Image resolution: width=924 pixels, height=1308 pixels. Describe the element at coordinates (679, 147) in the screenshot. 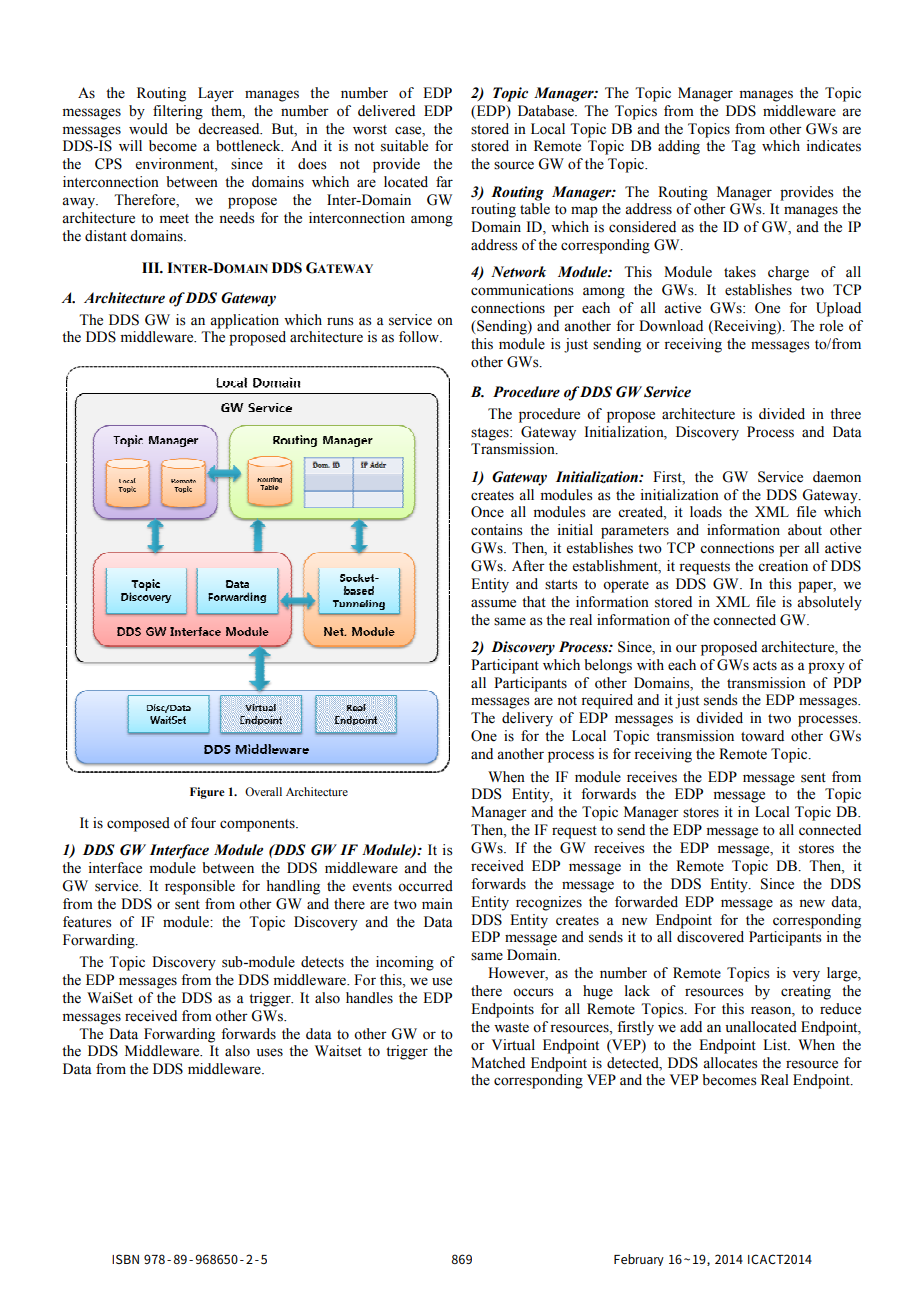

I see `adding` at that location.
